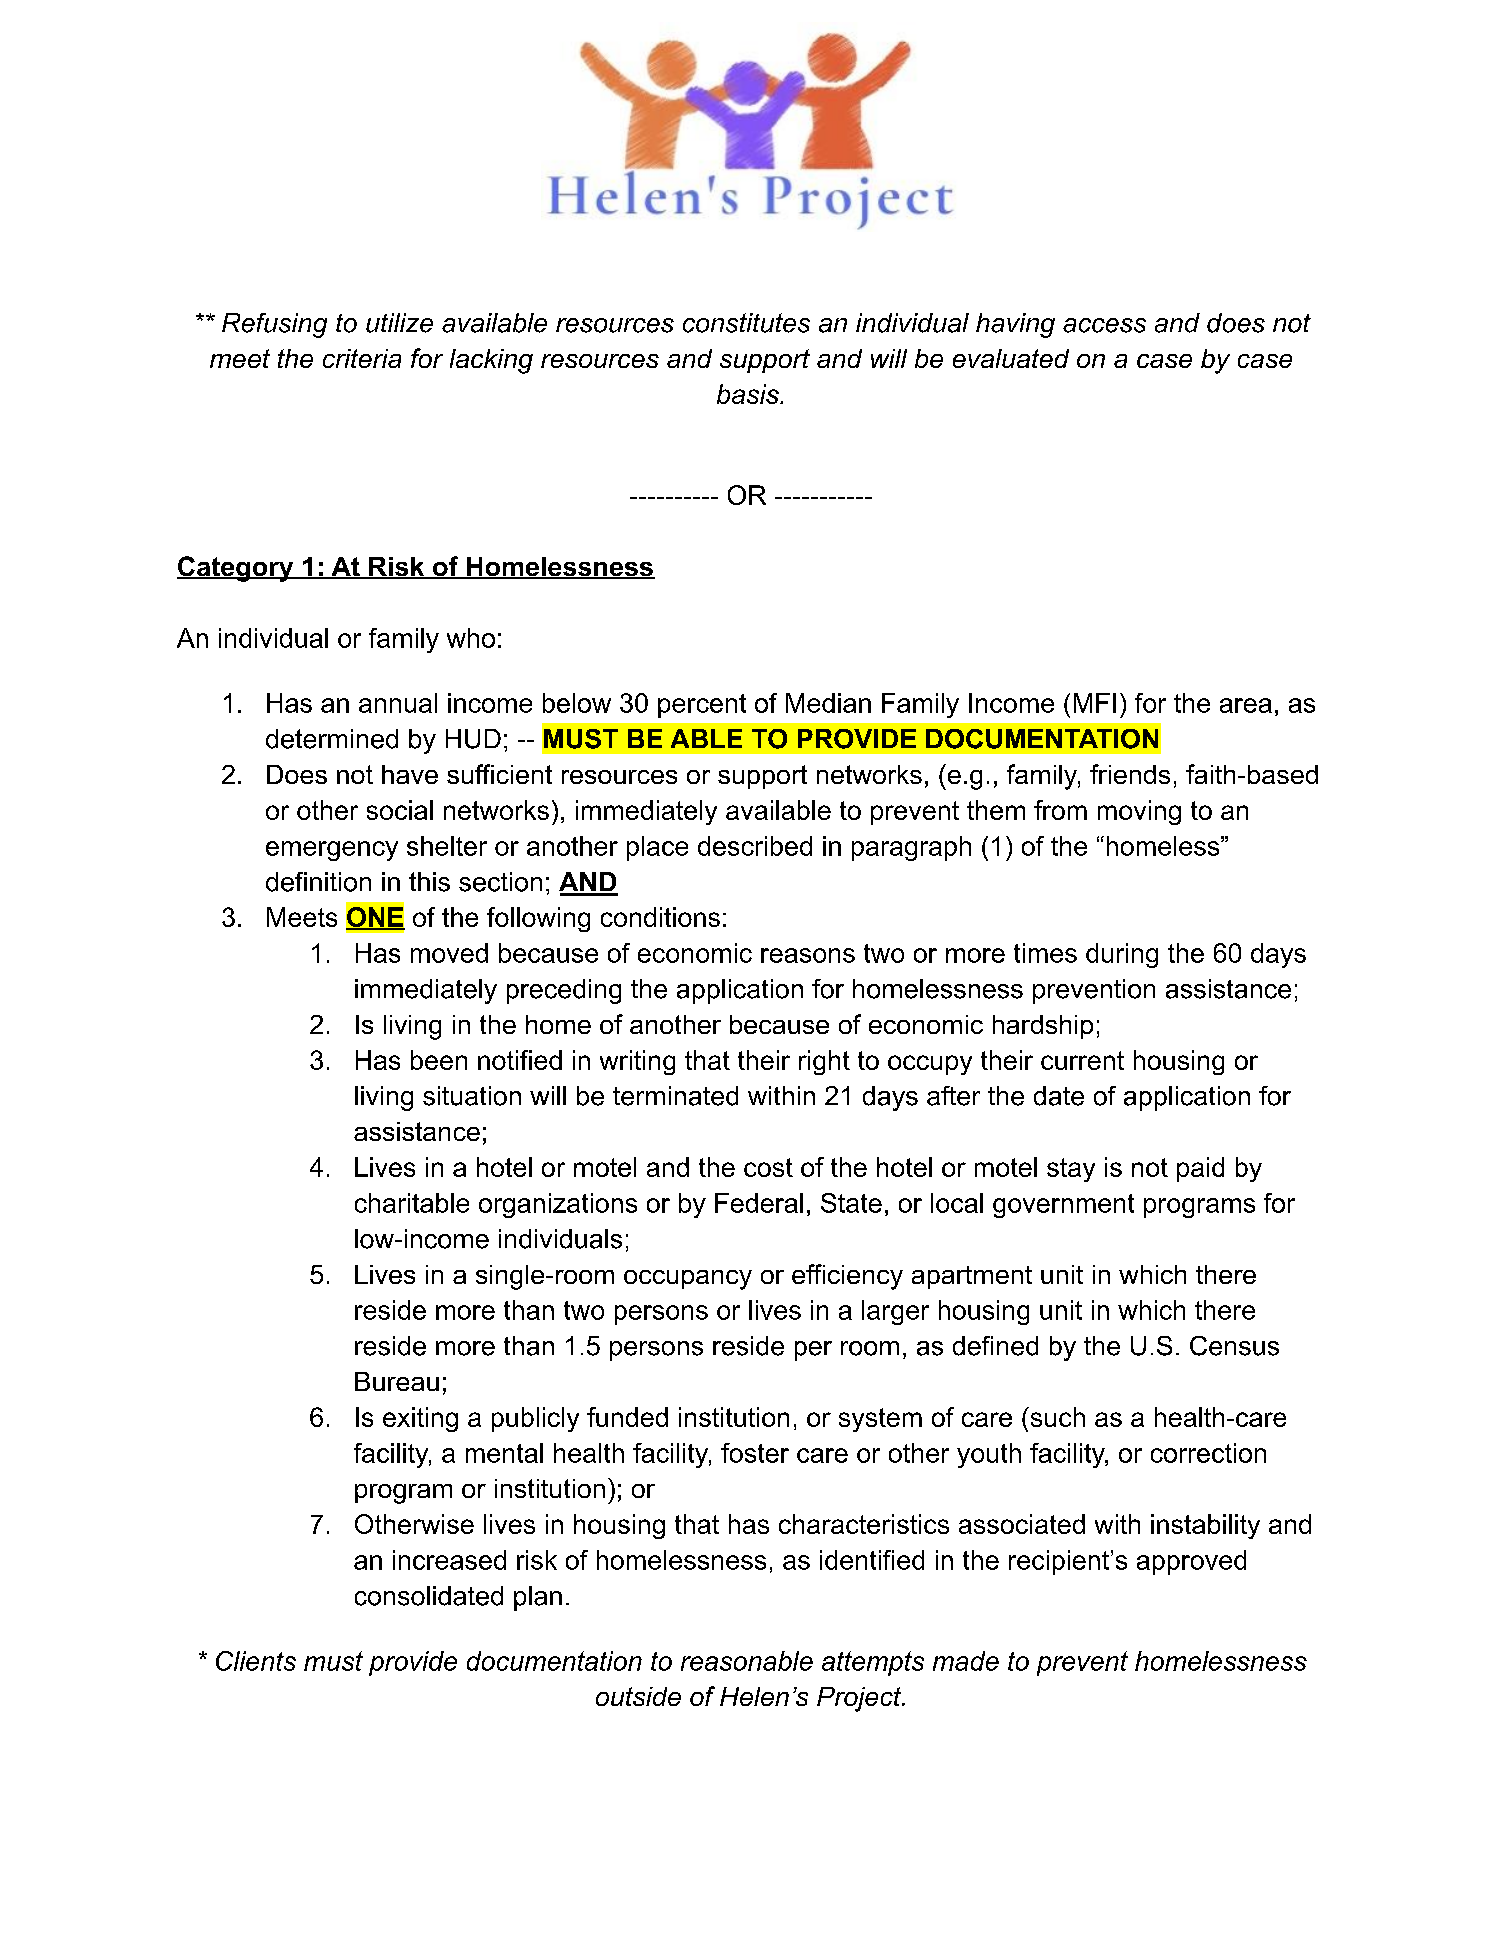 The image size is (1502, 1944). Describe the element at coordinates (362, 358) in the page. I see `criteria` at that location.
